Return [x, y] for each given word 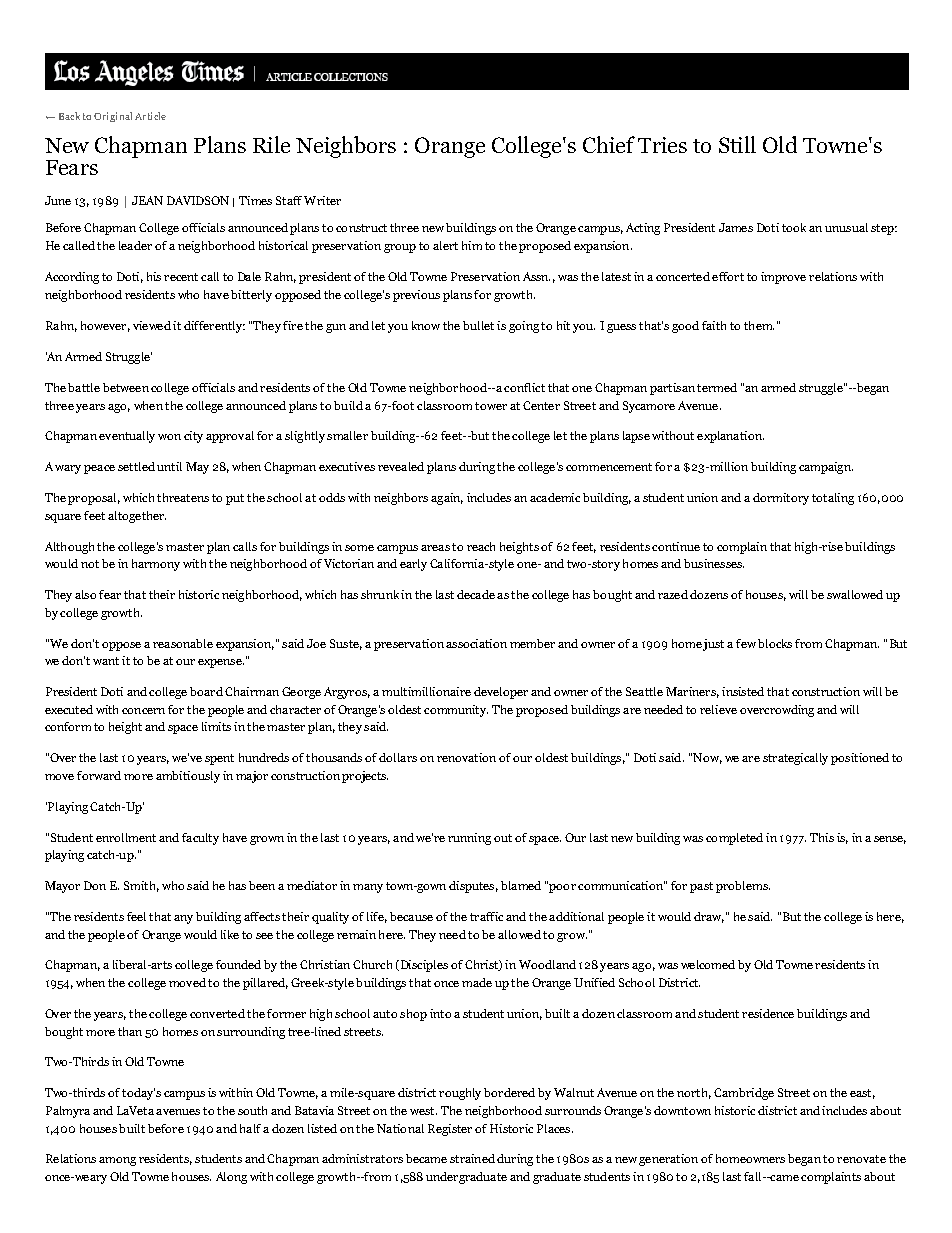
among [117, 1161]
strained [472, 1158]
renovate [861, 1159]
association [476, 643]
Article [150, 116]
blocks [775, 643]
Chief [609, 144]
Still [737, 144]
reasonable [183, 643]
